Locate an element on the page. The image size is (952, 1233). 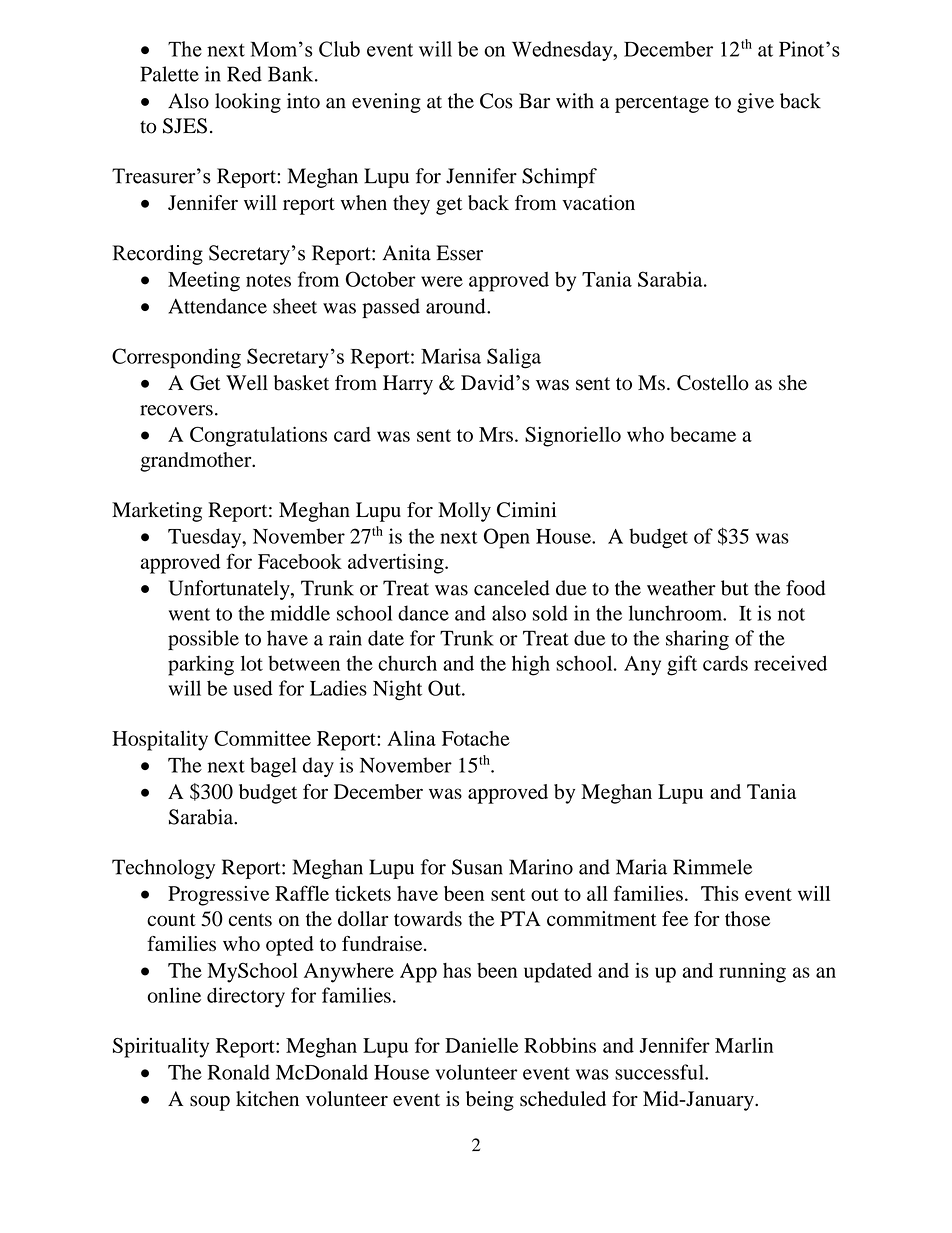
Ronald is located at coordinates (239, 1072).
